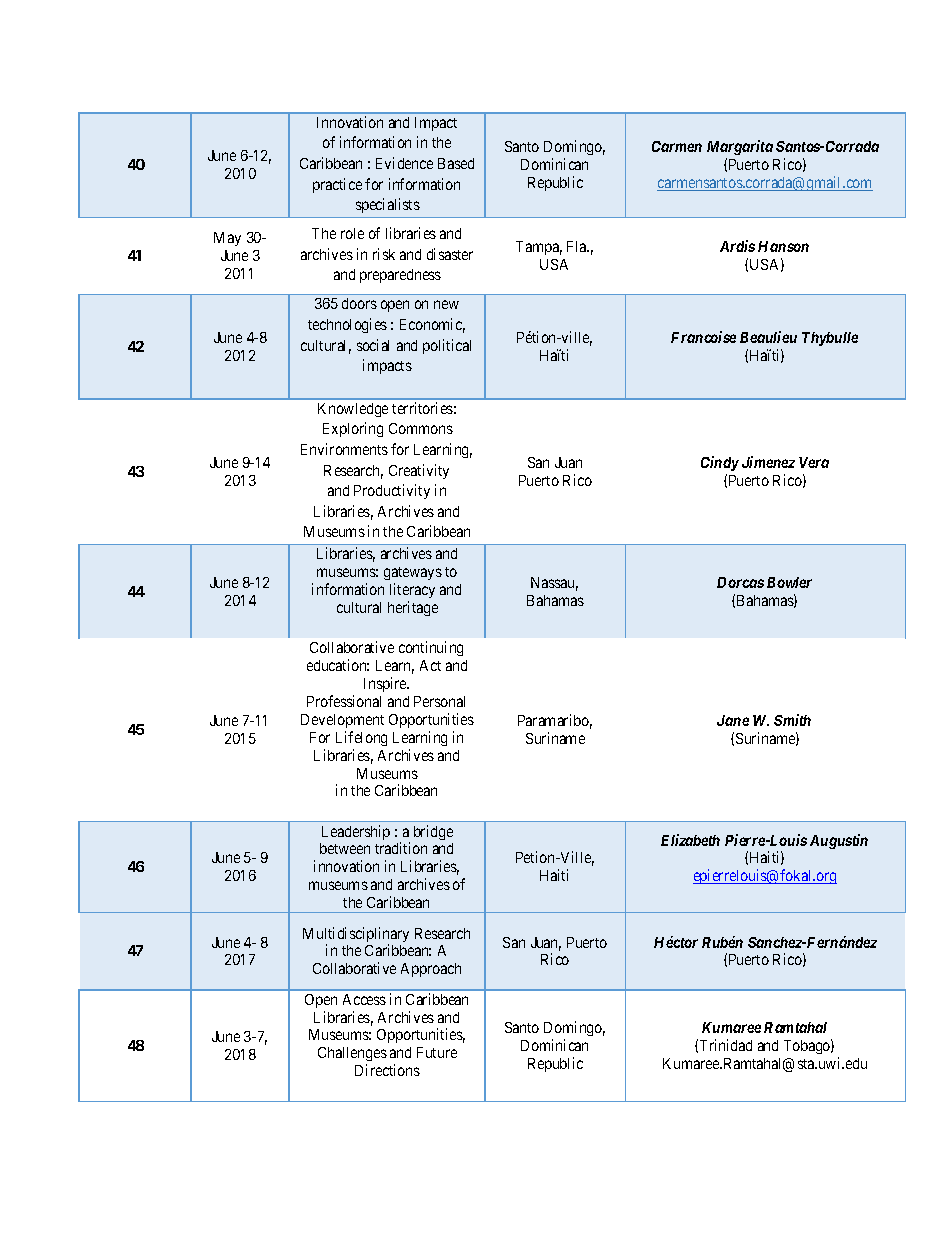 The height and width of the screenshot is (1233, 952). Describe the element at coordinates (337, 185) in the screenshot. I see `practice` at that location.
